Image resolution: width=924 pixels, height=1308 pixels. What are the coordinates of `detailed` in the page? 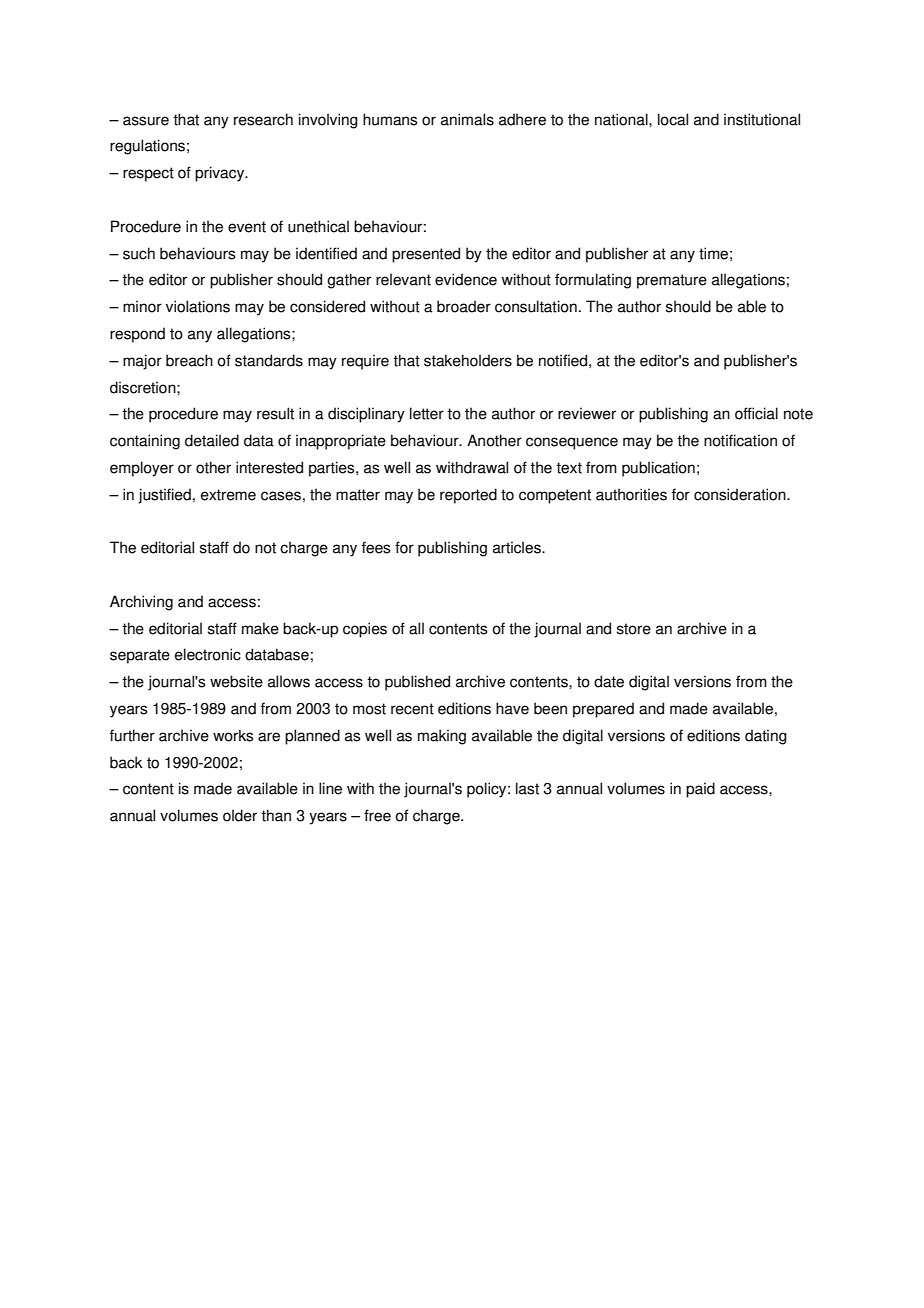 It's located at (212, 440).
